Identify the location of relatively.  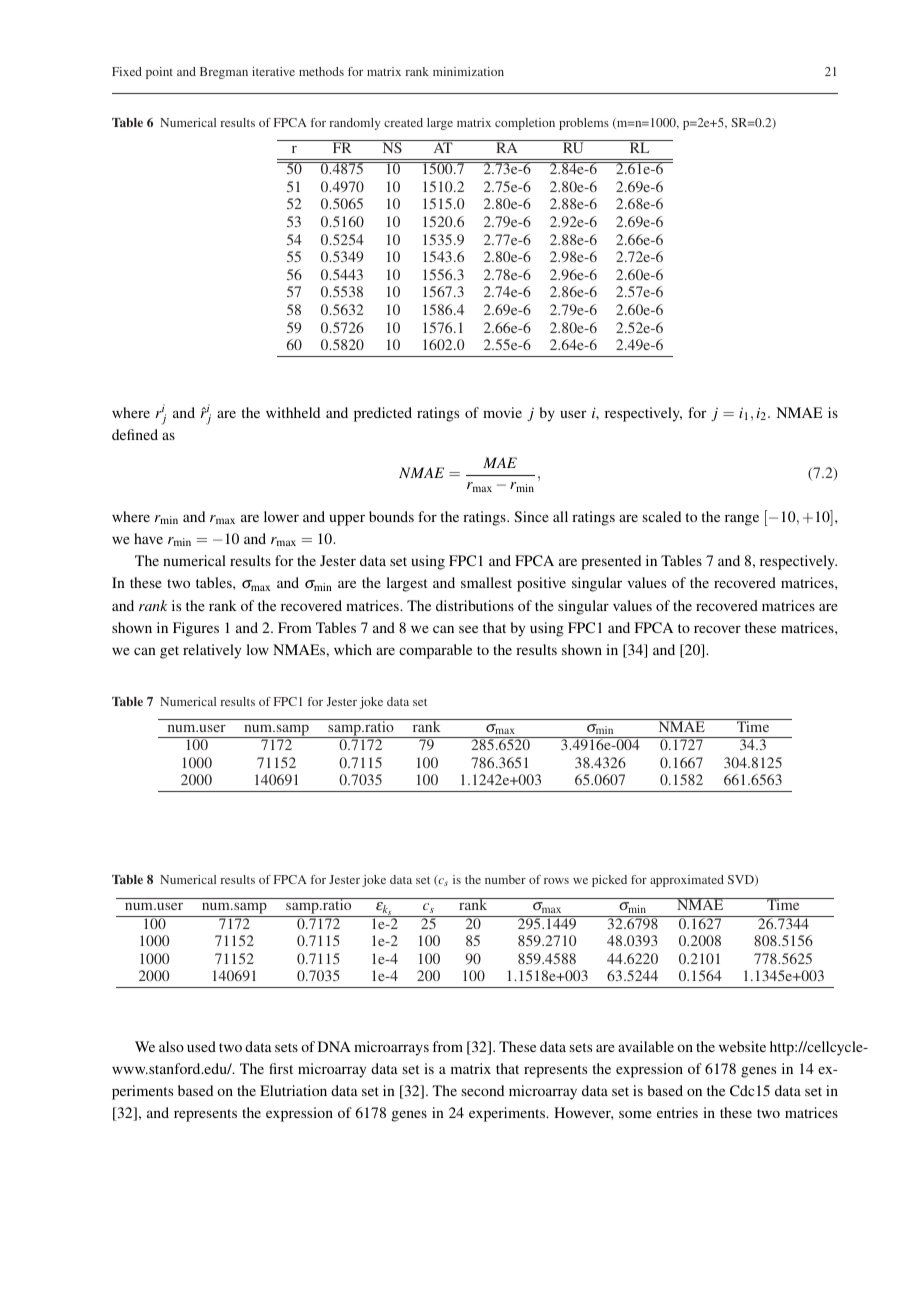
(212, 651).
